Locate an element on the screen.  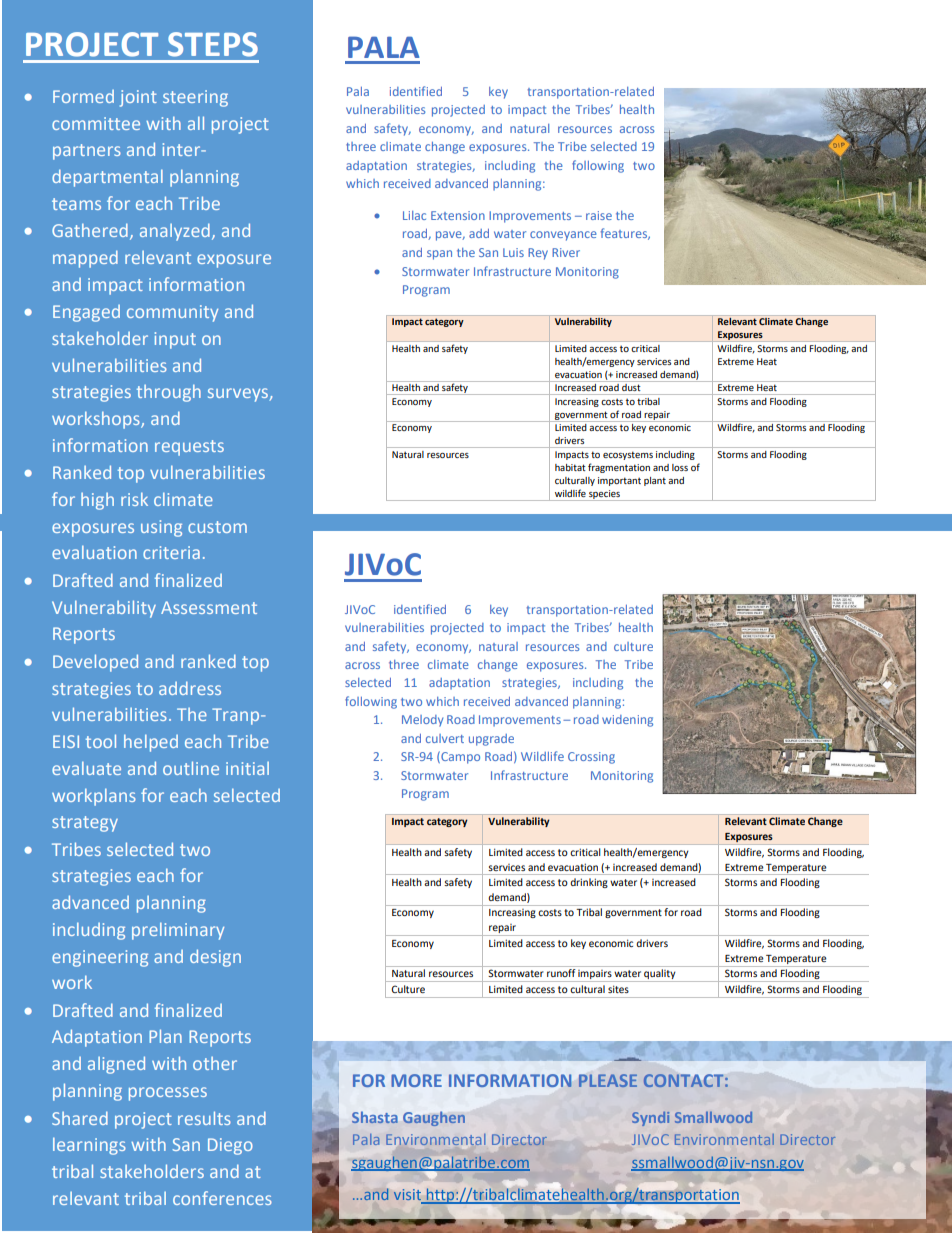
Melody is located at coordinates (422, 721).
